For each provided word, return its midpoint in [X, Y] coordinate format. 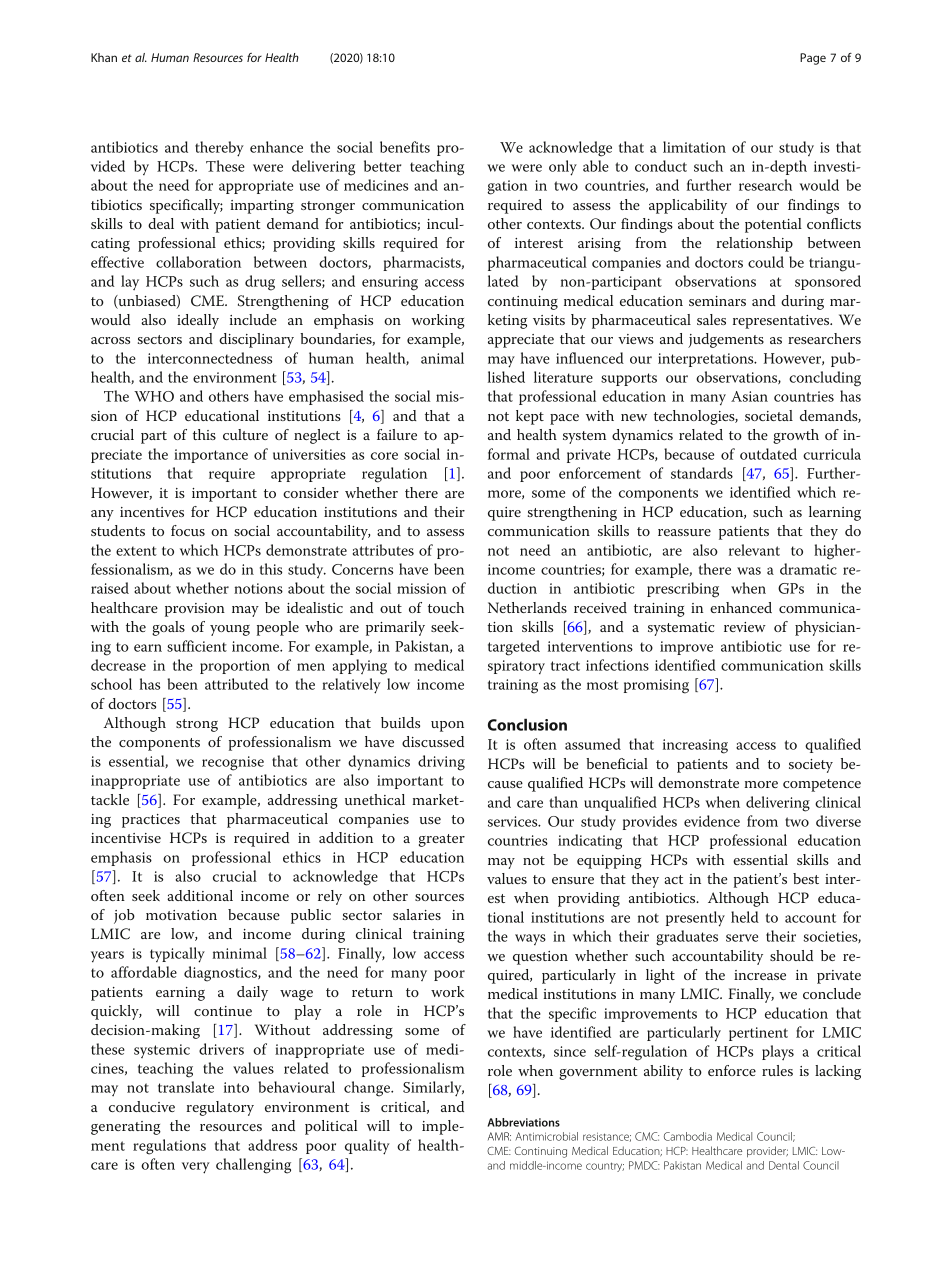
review [745, 627]
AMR [499, 1136]
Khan [104, 57]
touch [446, 607]
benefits [405, 147]
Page [813, 59]
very [196, 1168]
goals [168, 628]
